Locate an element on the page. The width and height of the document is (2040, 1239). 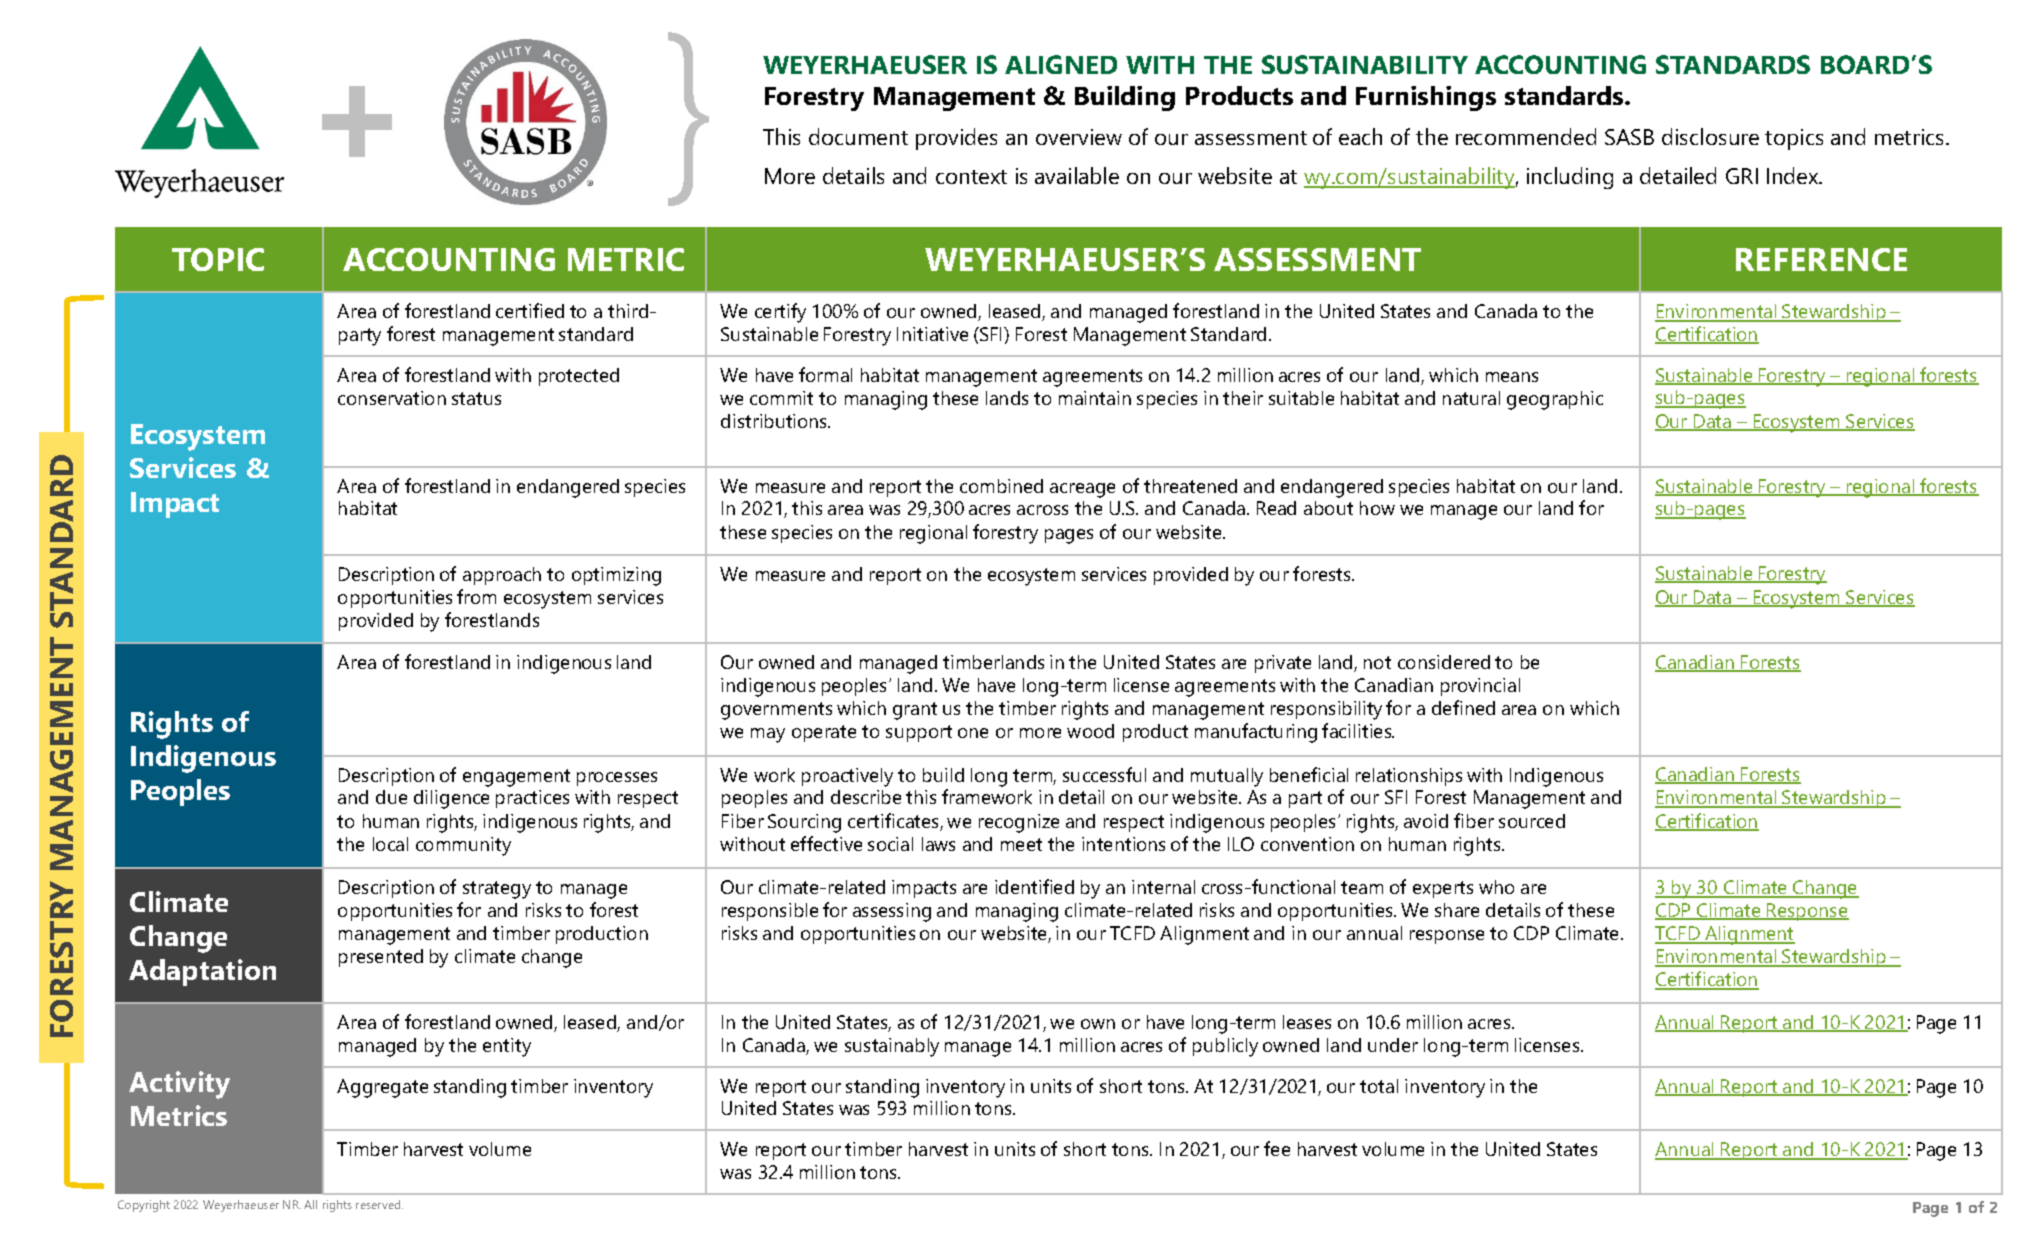
provides is located at coordinates (956, 139).
